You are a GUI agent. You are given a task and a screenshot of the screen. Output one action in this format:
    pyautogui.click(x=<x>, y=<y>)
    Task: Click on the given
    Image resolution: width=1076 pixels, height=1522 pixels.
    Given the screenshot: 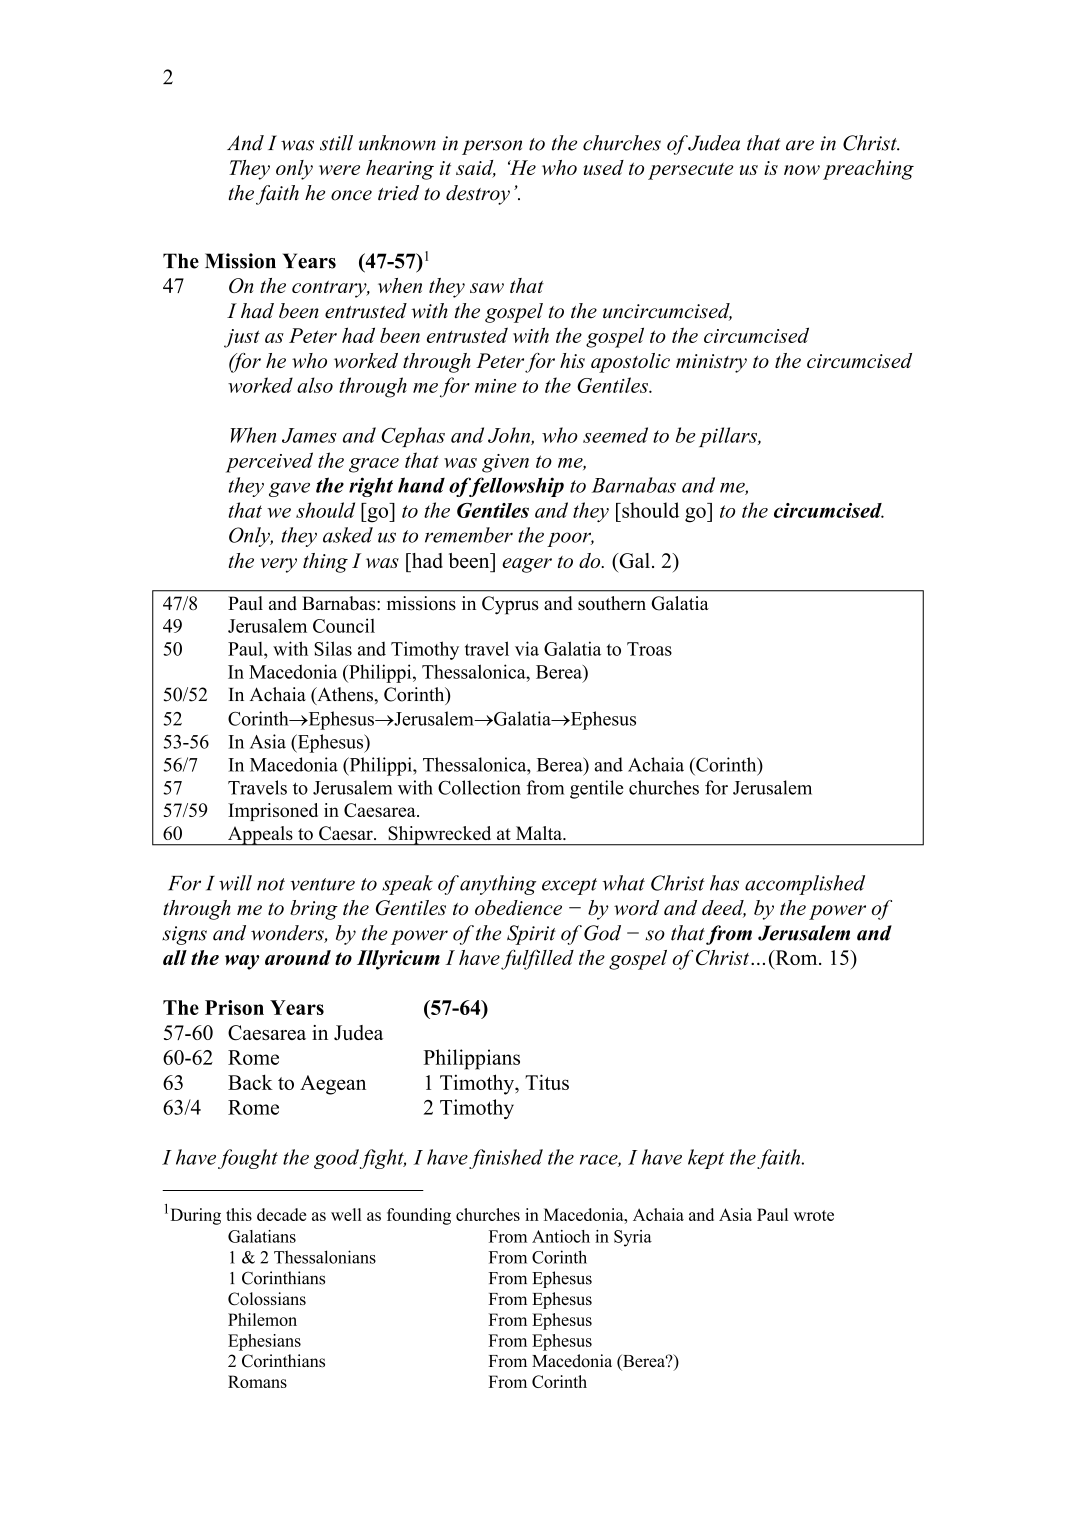 What is the action you would take?
    pyautogui.click(x=505, y=463)
